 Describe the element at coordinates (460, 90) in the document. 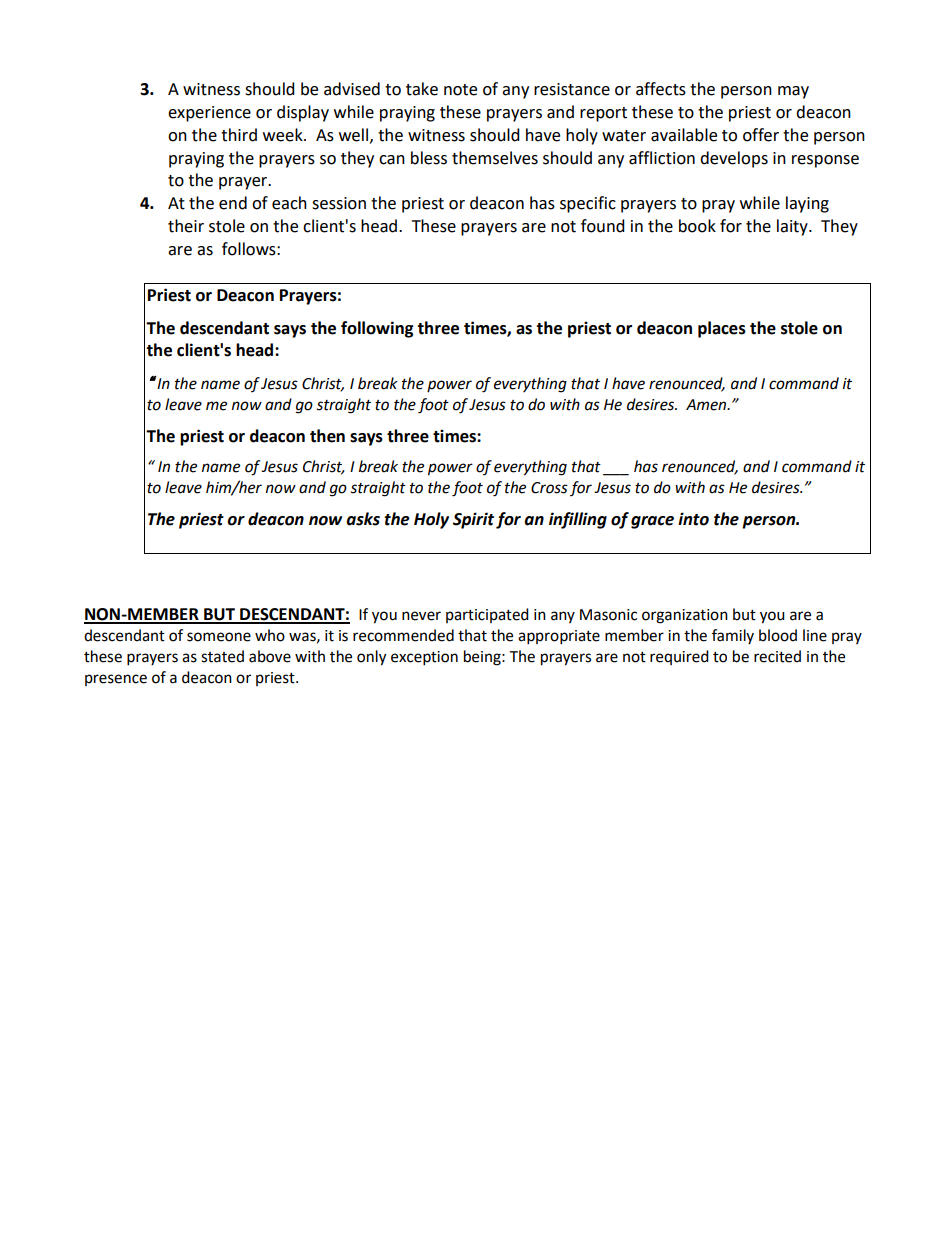

I see `note` at that location.
